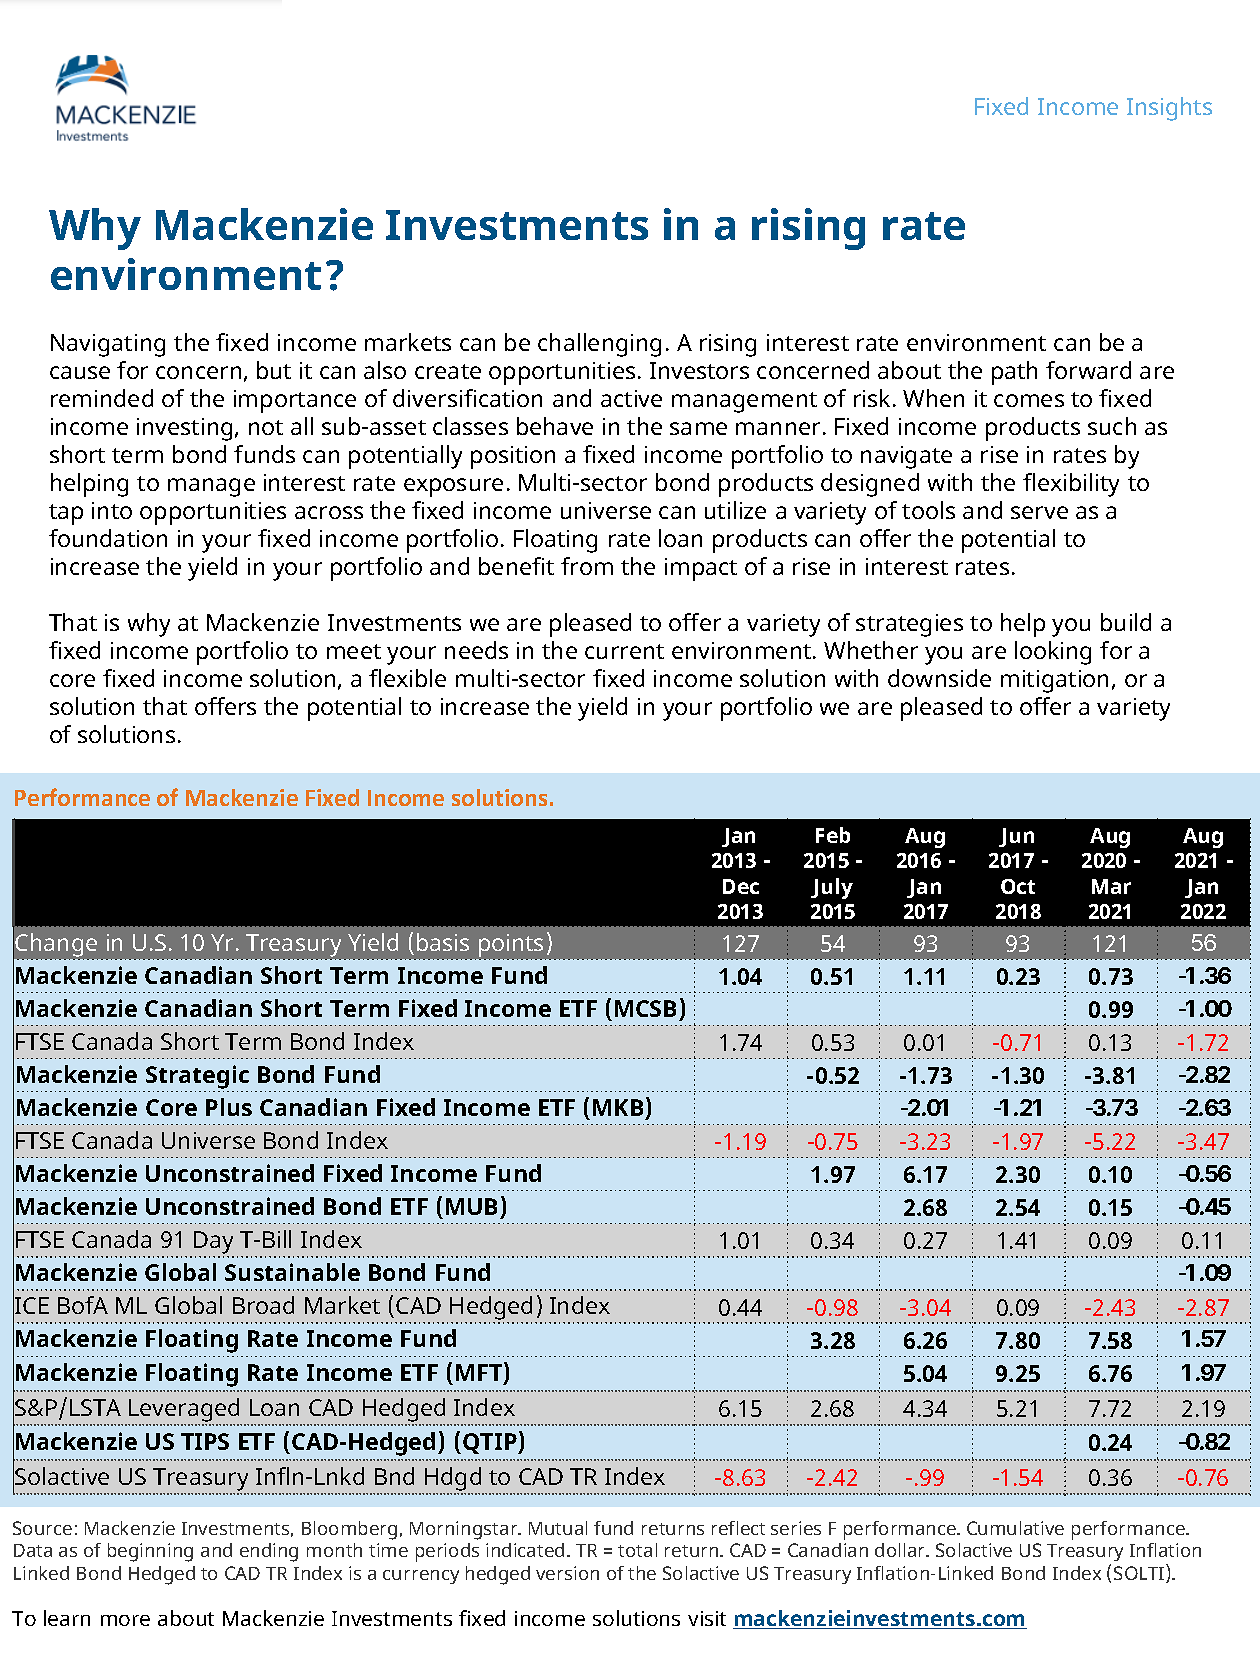  Describe the element at coordinates (443, 942) in the screenshot. I see `basis` at that location.
